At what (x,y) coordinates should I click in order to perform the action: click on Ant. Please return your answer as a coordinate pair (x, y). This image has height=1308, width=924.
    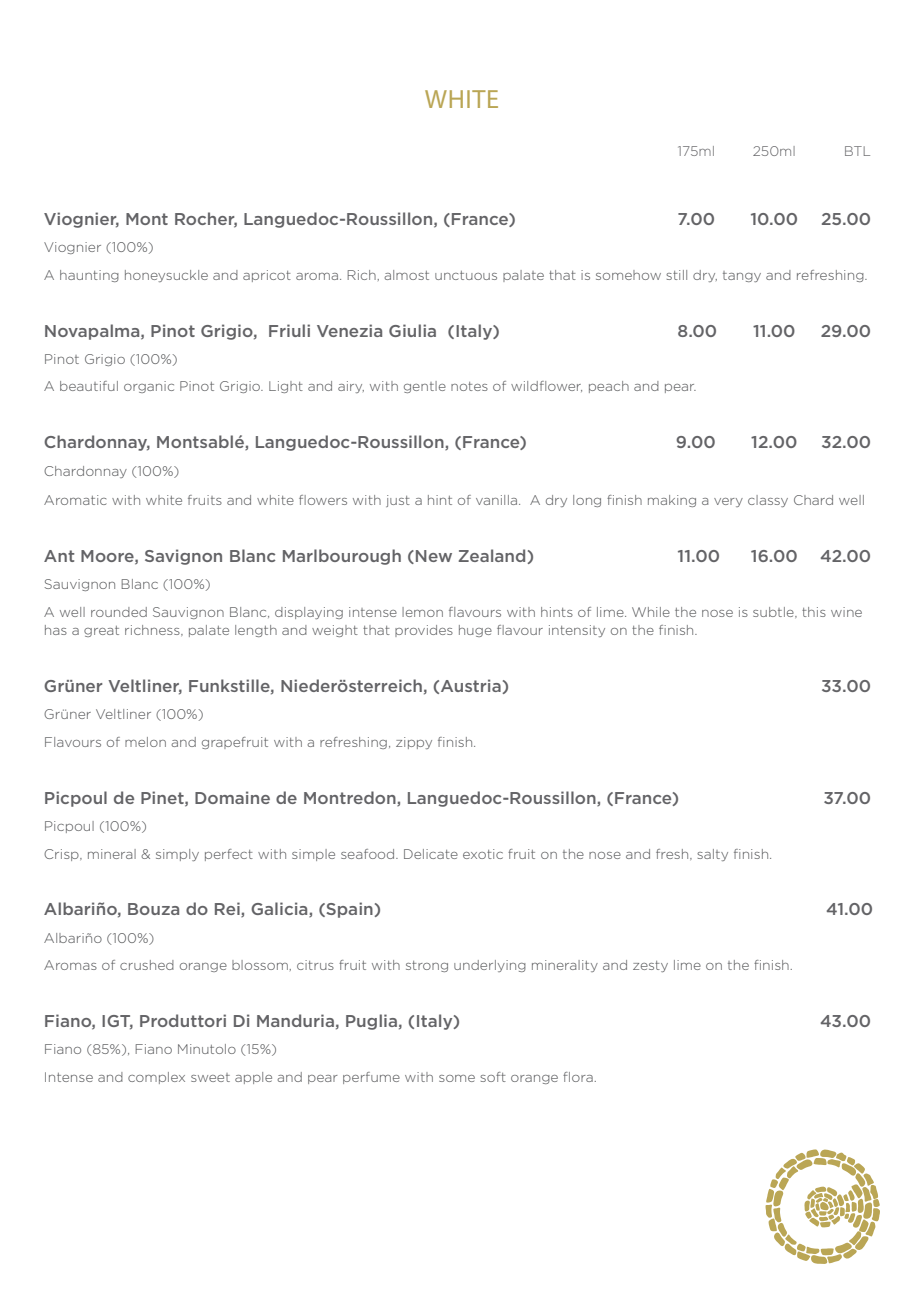
    Looking at the image, I should click on (59, 556).
